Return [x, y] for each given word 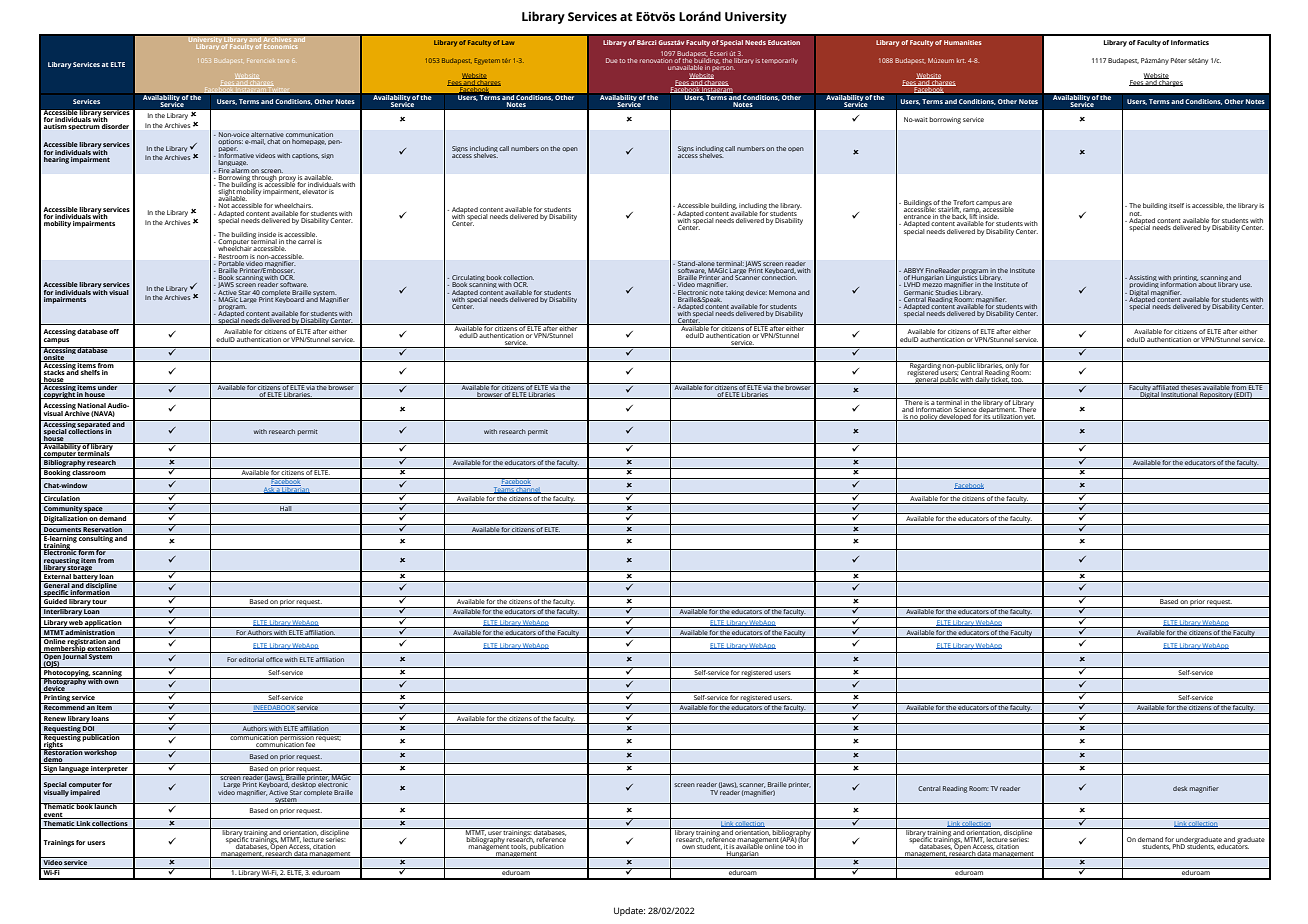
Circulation [62, 497]
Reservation [103, 528]
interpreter [110, 770]
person [723, 70]
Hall [286, 507]
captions [305, 156]
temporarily [780, 61]
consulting [96, 538]
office [274, 659]
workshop [101, 752]
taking [734, 293]
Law [508, 42]
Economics [281, 45]
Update [629, 911]
